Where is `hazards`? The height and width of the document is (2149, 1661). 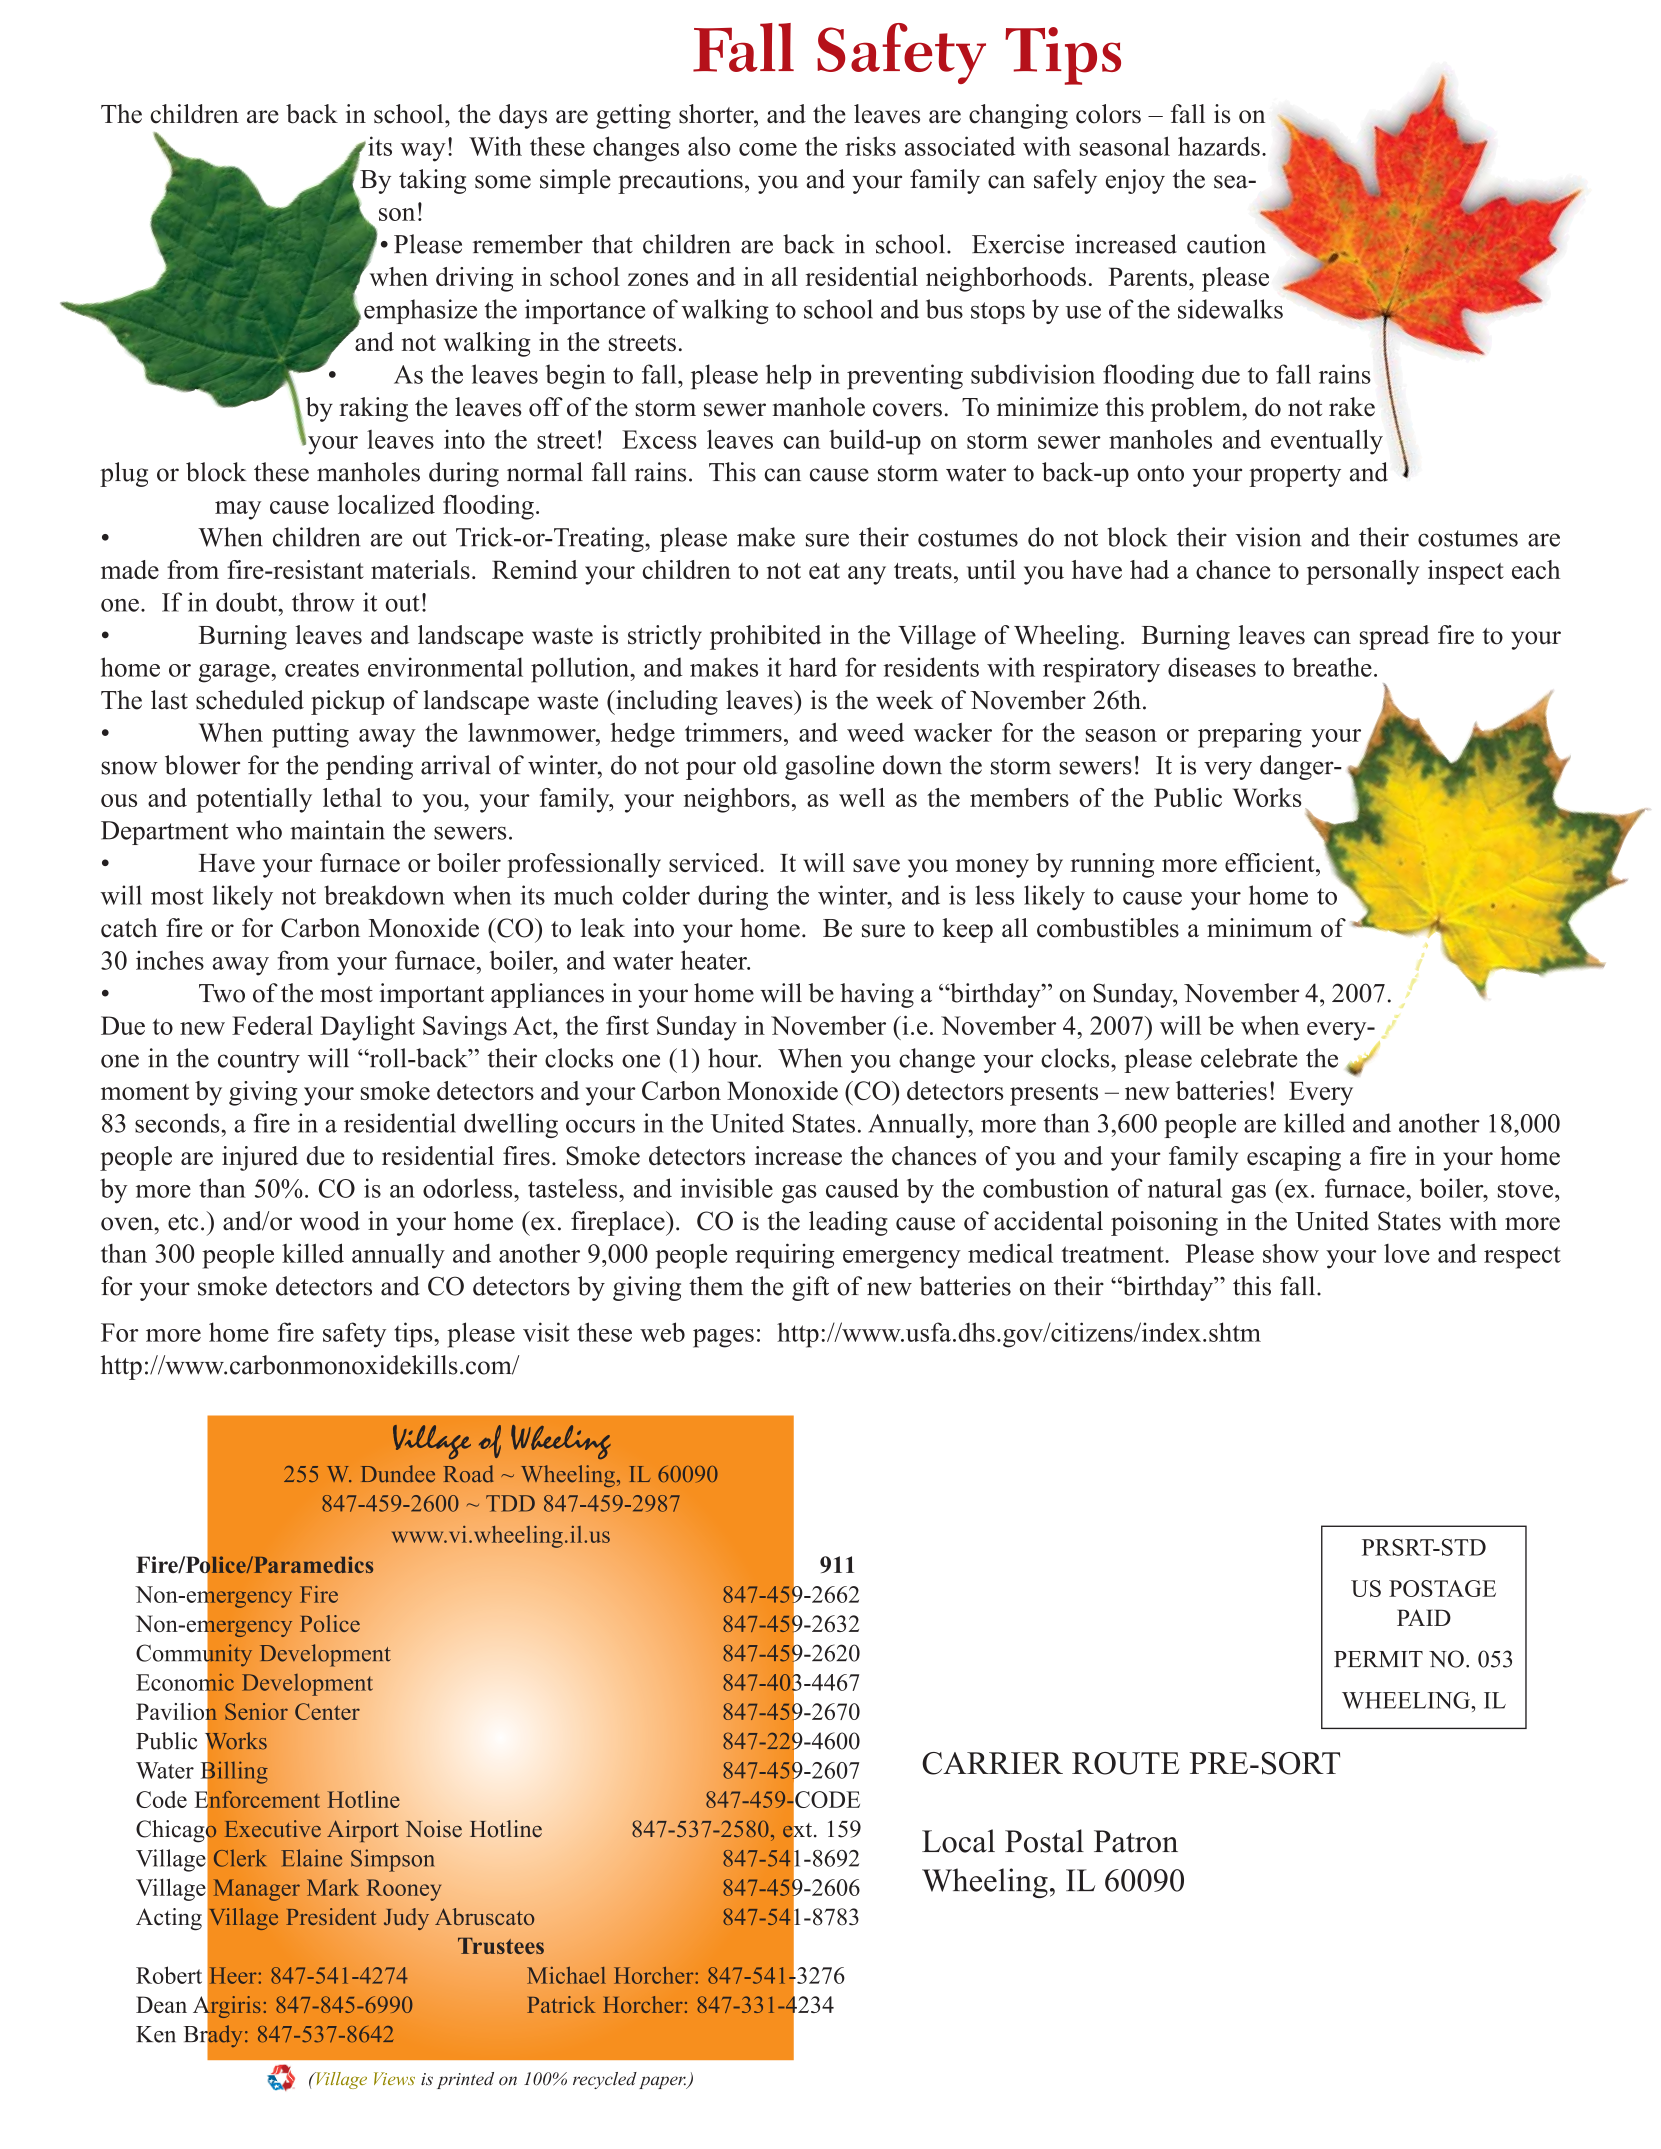
hazards is located at coordinates (1219, 146).
